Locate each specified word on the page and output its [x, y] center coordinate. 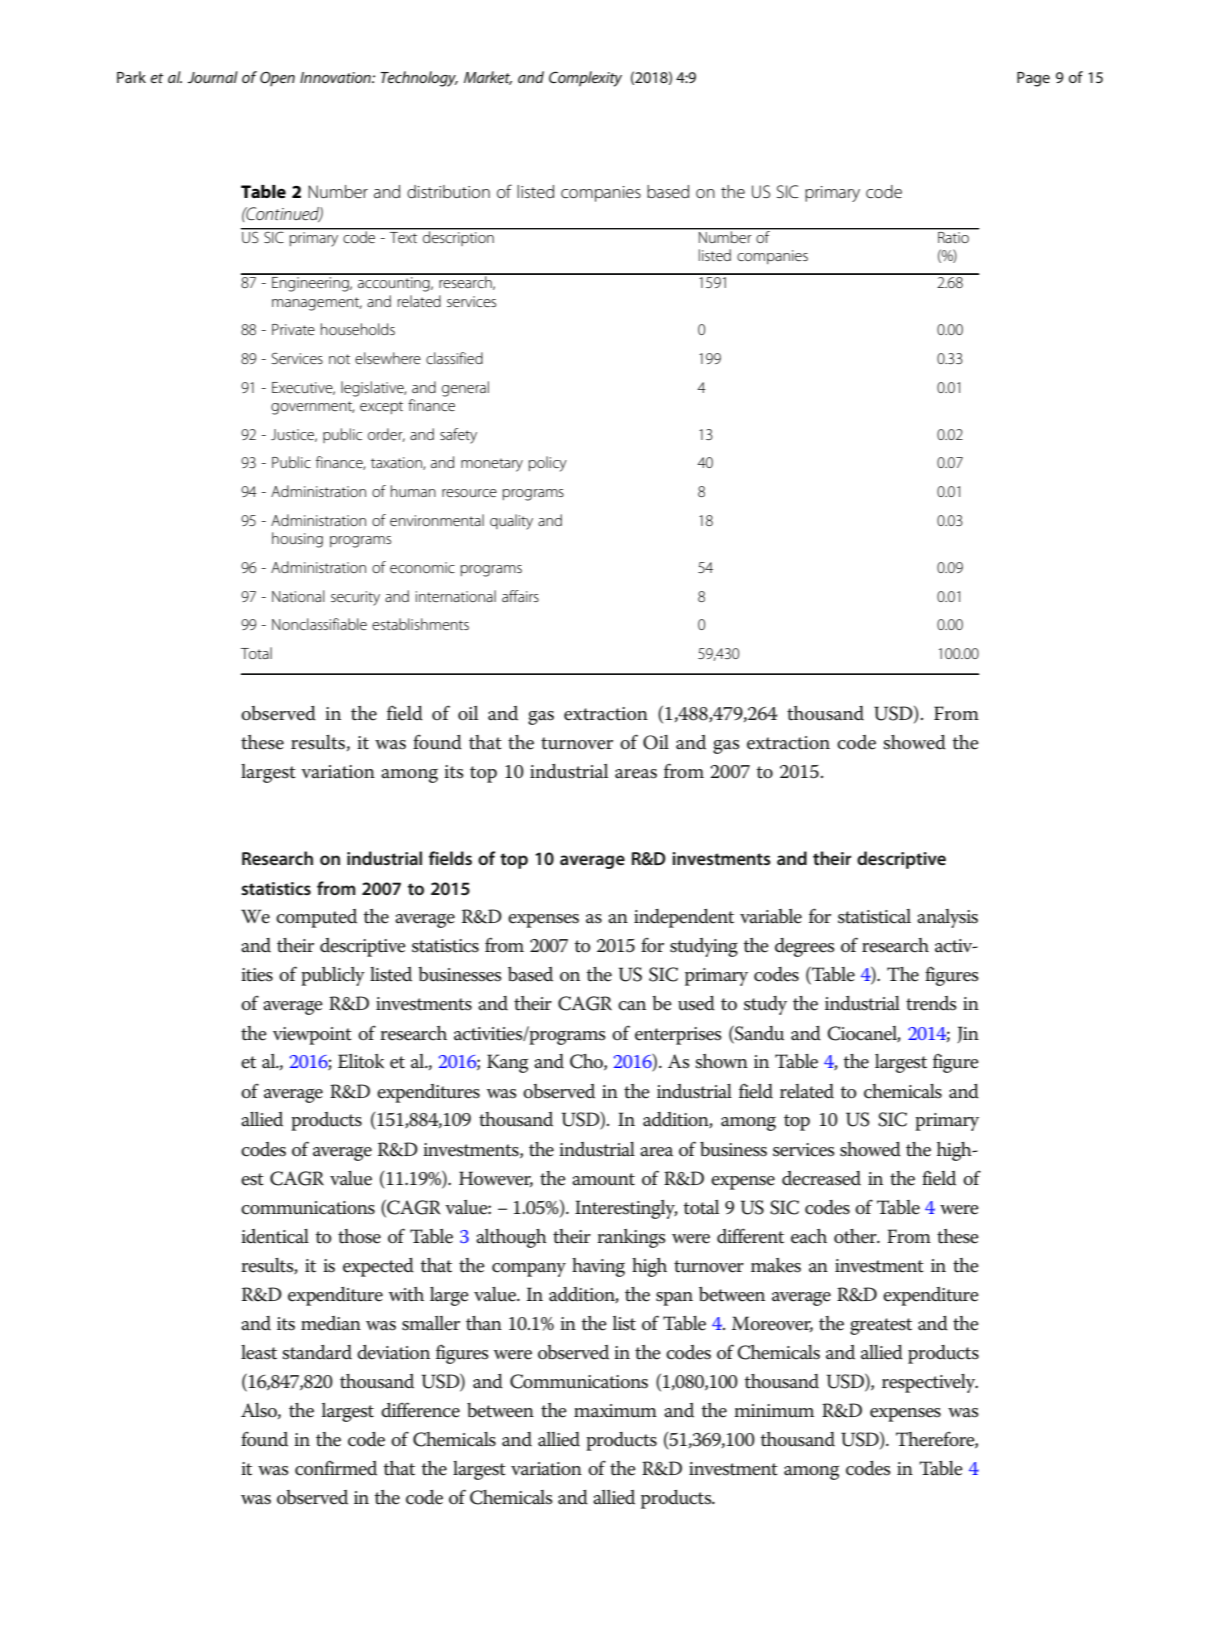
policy [548, 464]
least [259, 1352]
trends [931, 1003]
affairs [520, 596]
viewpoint [312, 1036]
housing [297, 540]
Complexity [585, 79]
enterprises [678, 1036]
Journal [213, 77]
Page [1033, 79]
